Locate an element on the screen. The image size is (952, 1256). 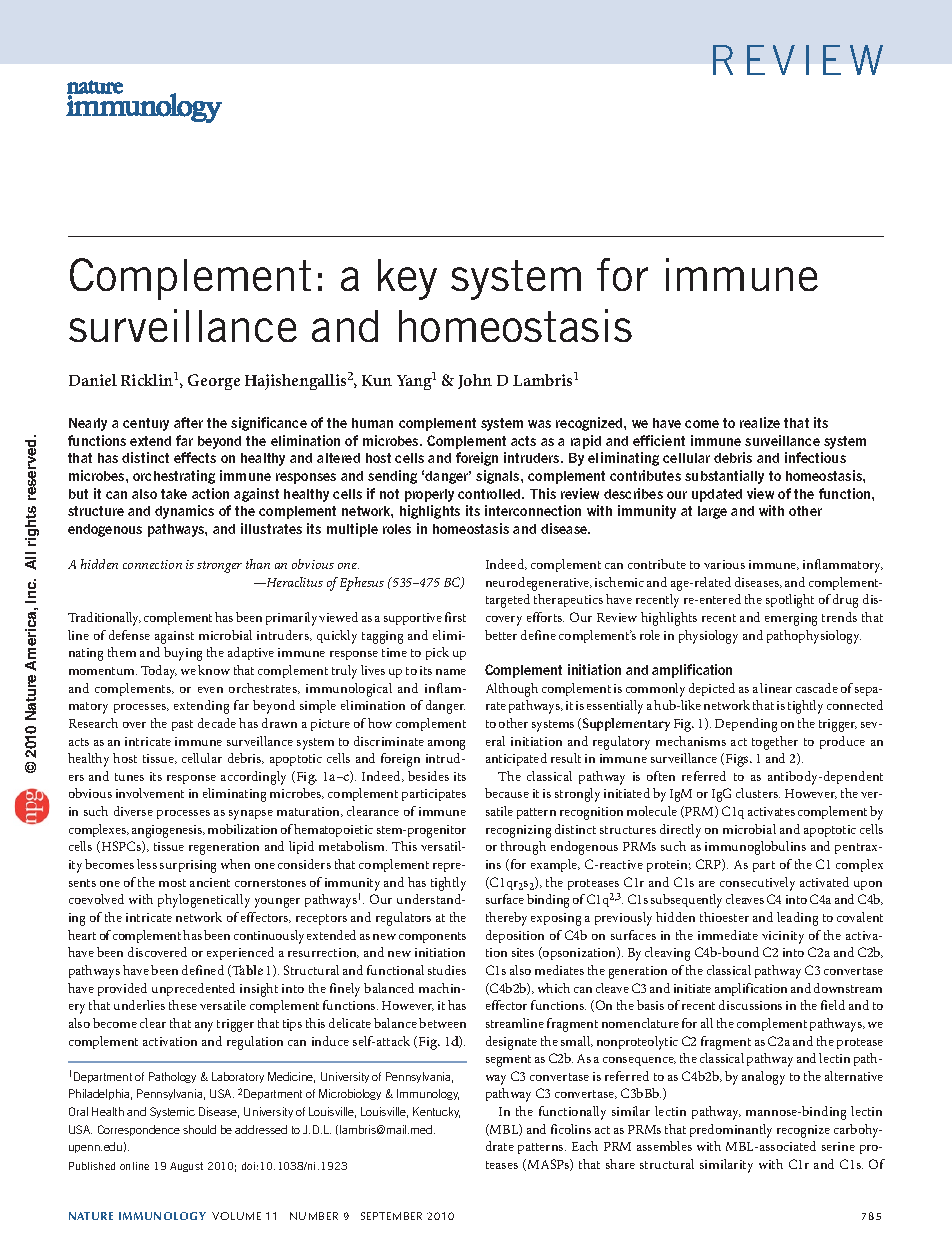
most is located at coordinates (172, 883).
